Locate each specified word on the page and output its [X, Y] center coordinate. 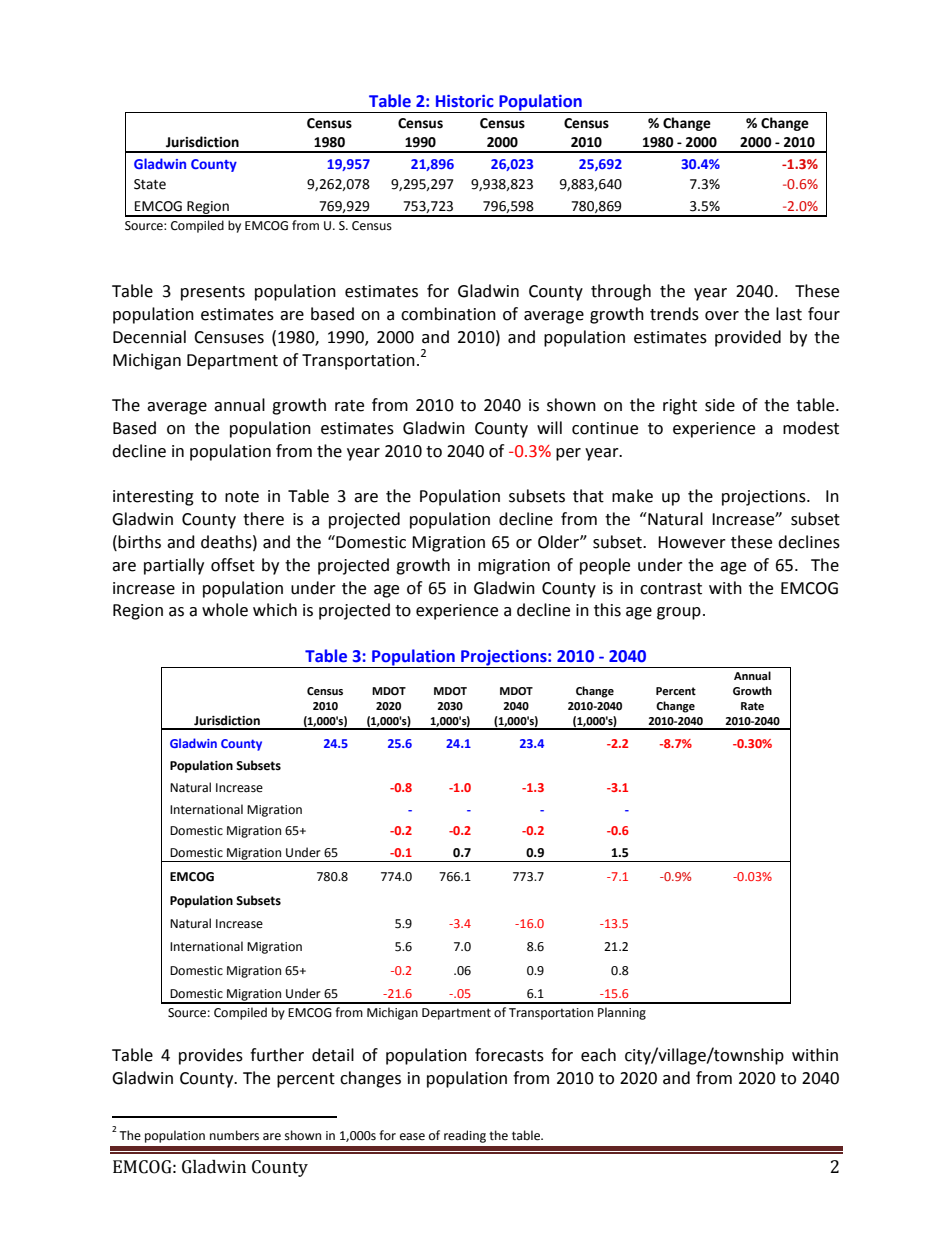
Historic [465, 101]
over [722, 316]
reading [465, 1136]
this [607, 610]
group [679, 613]
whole [225, 610]
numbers [234, 1135]
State [150, 184]
